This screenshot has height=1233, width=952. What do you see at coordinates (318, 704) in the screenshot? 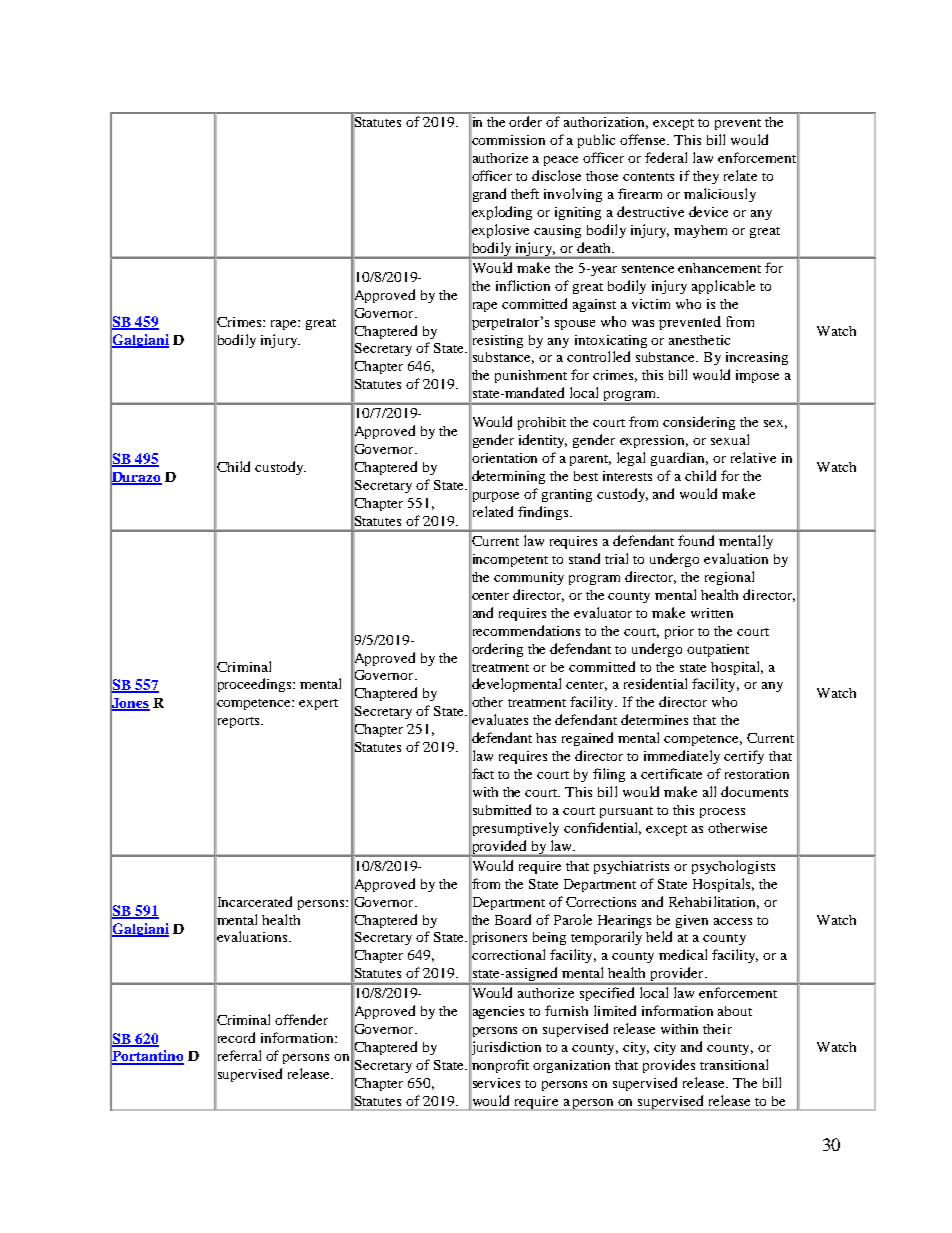
I see `expert` at bounding box center [318, 704].
